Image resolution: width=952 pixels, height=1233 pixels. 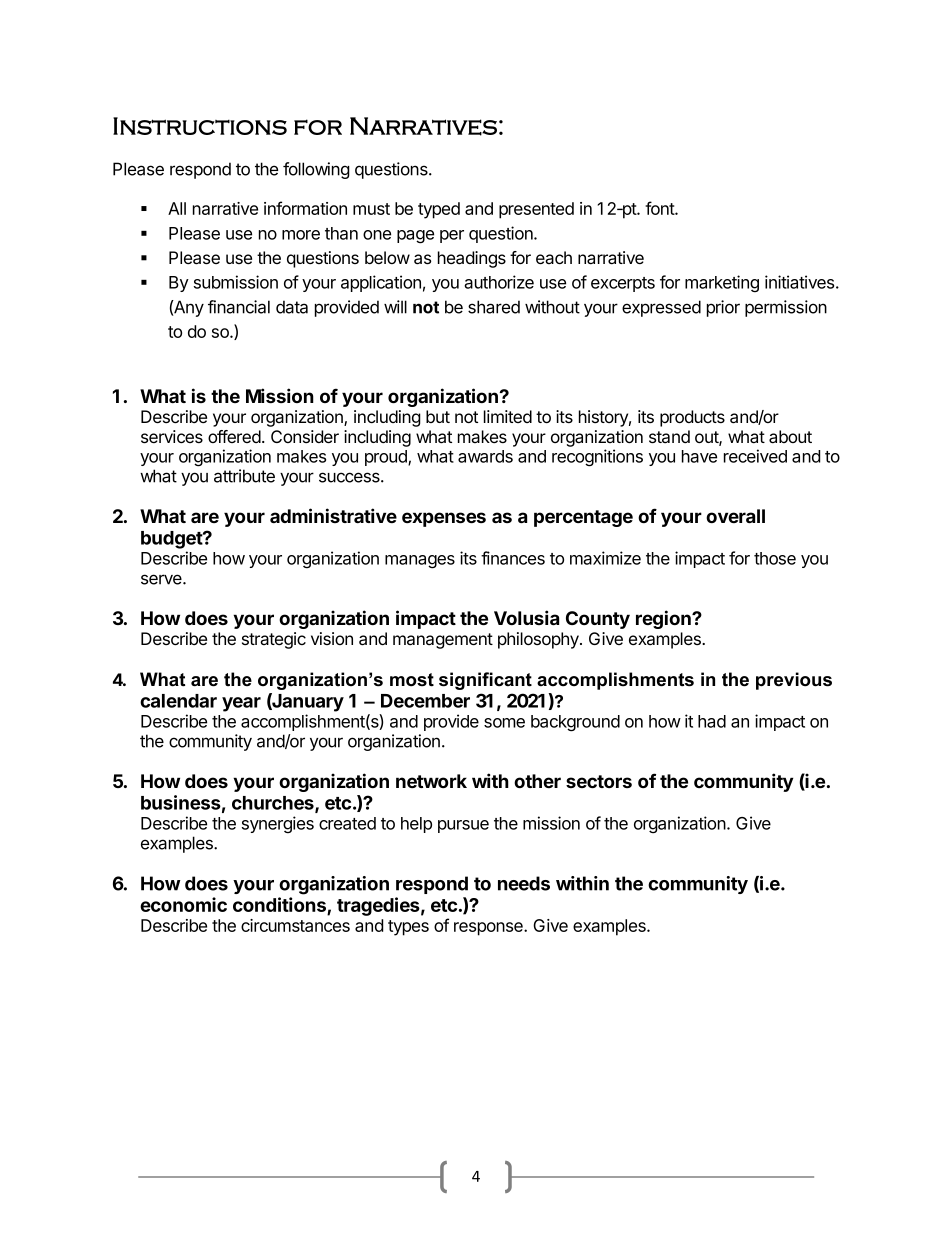 What do you see at coordinates (692, 418) in the screenshot?
I see `products` at bounding box center [692, 418].
